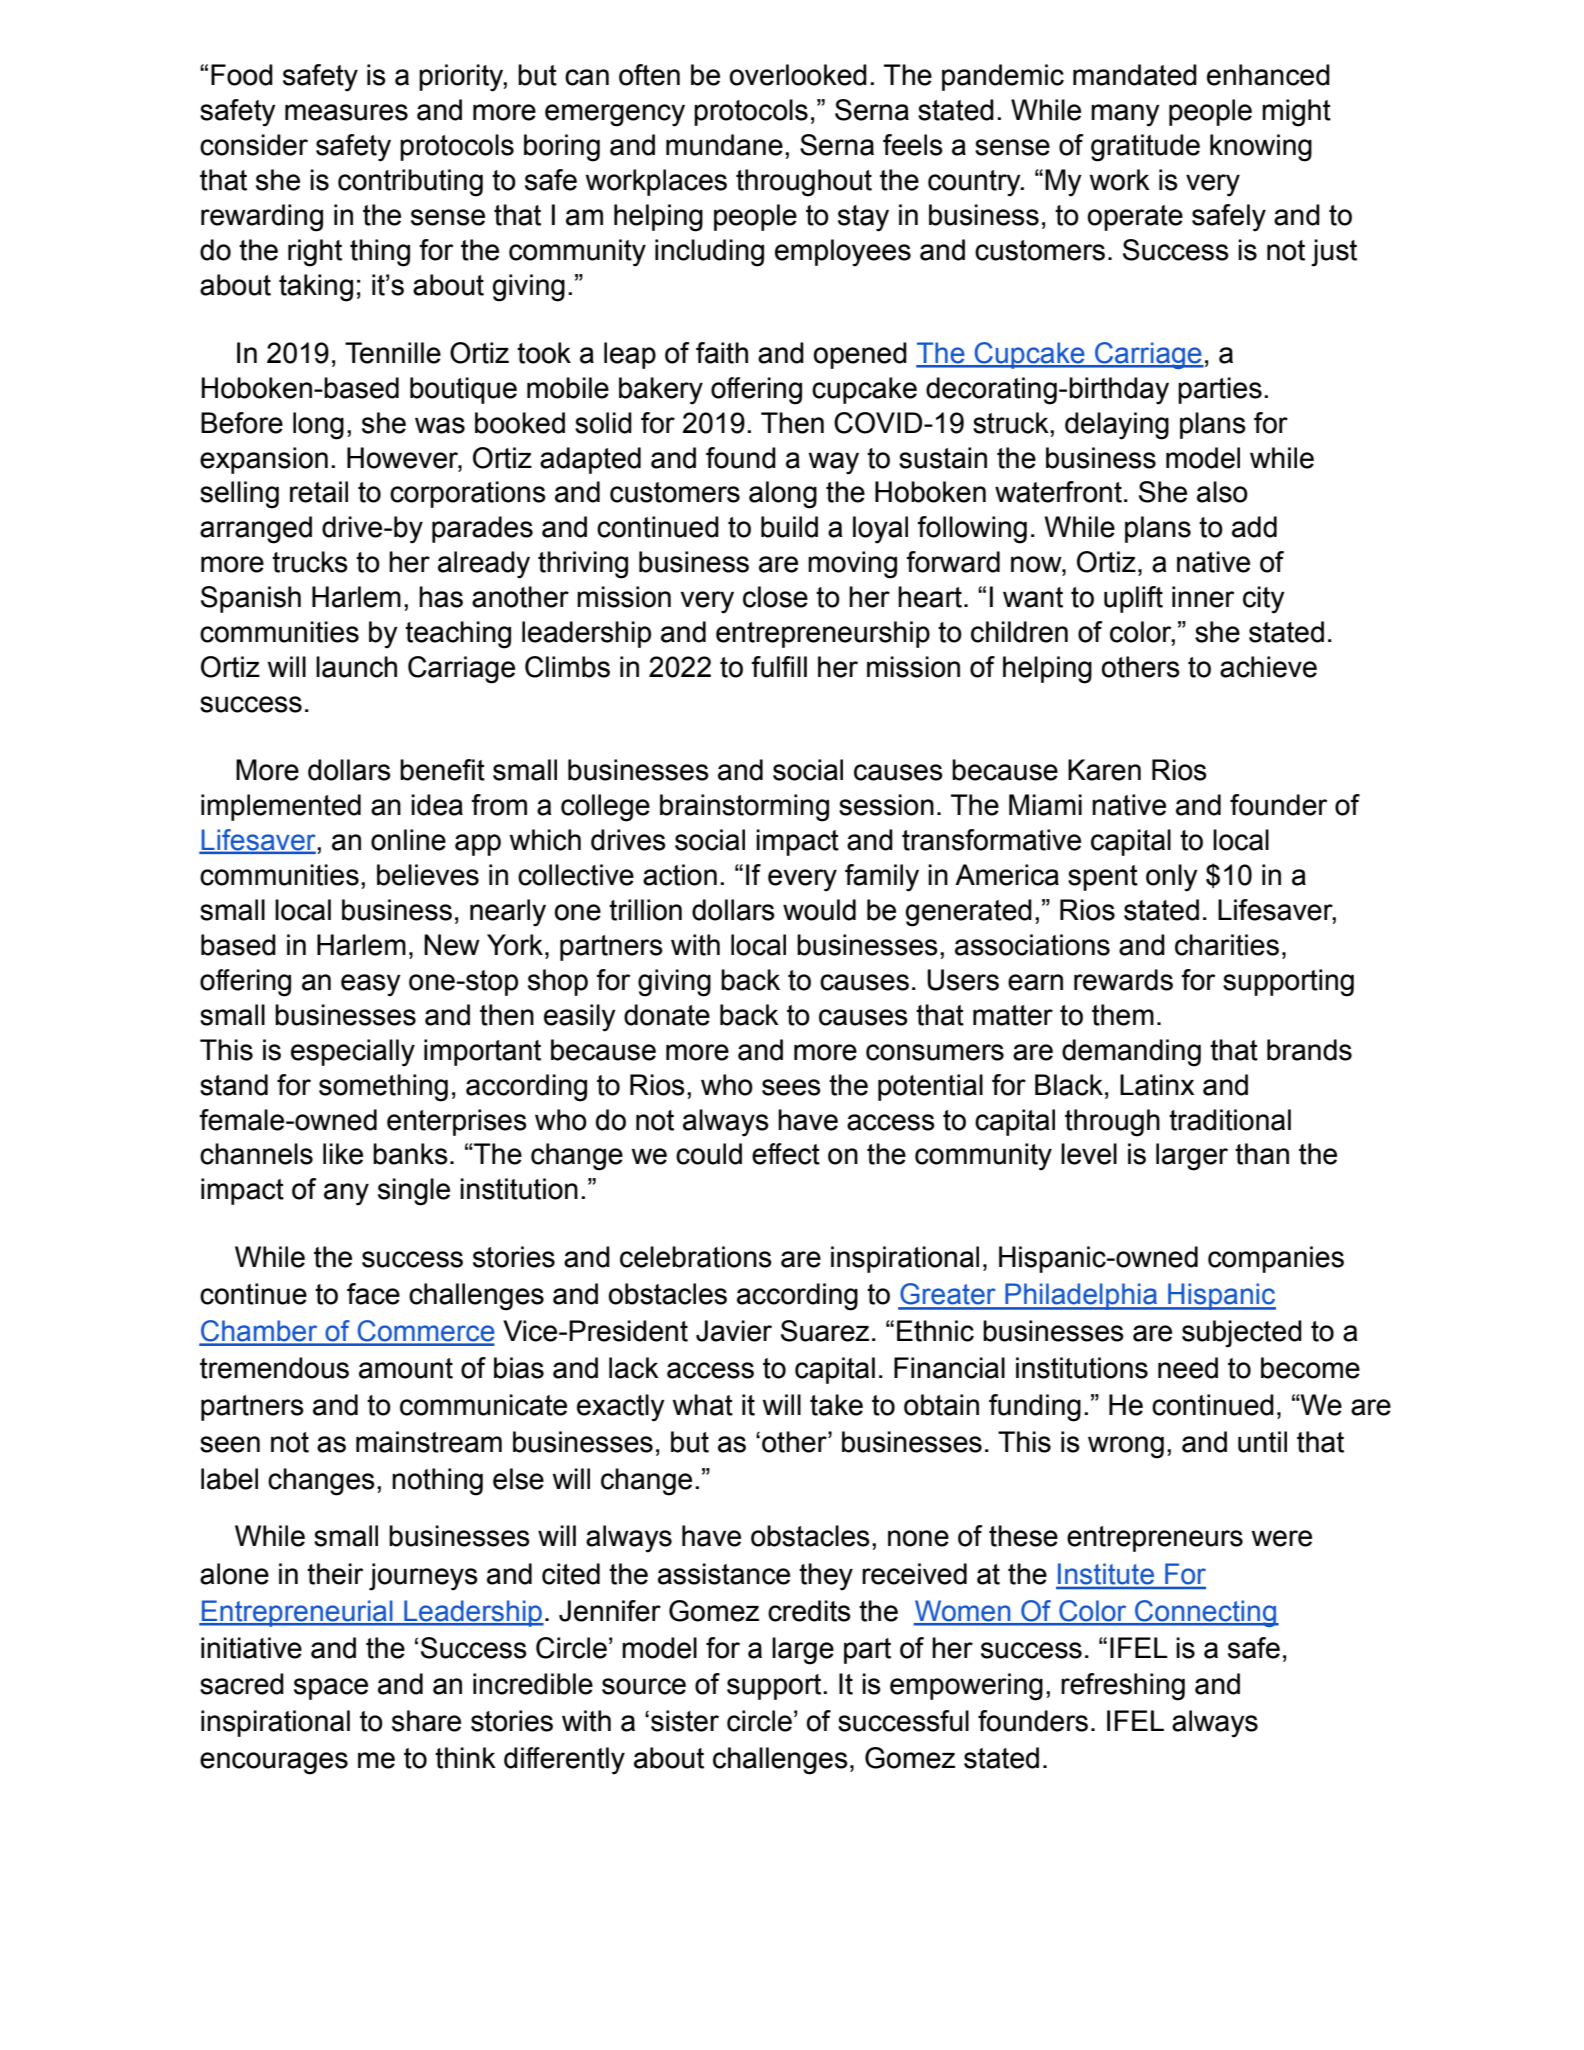  I want to click on mundane, so click(724, 145).
